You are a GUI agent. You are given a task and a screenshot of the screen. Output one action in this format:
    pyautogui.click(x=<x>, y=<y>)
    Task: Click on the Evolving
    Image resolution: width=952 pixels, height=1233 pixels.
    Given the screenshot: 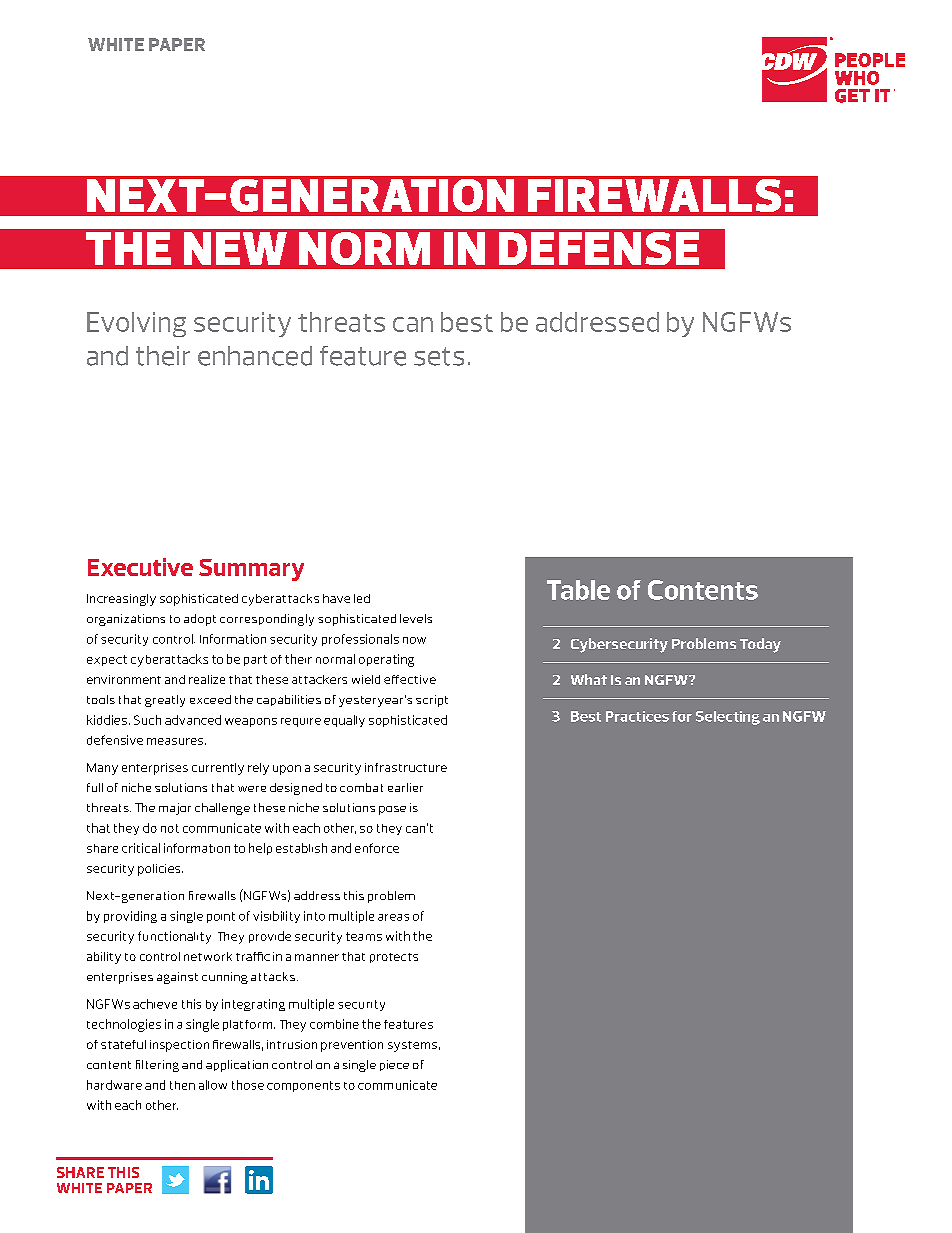 What is the action you would take?
    pyautogui.click(x=136, y=324)
